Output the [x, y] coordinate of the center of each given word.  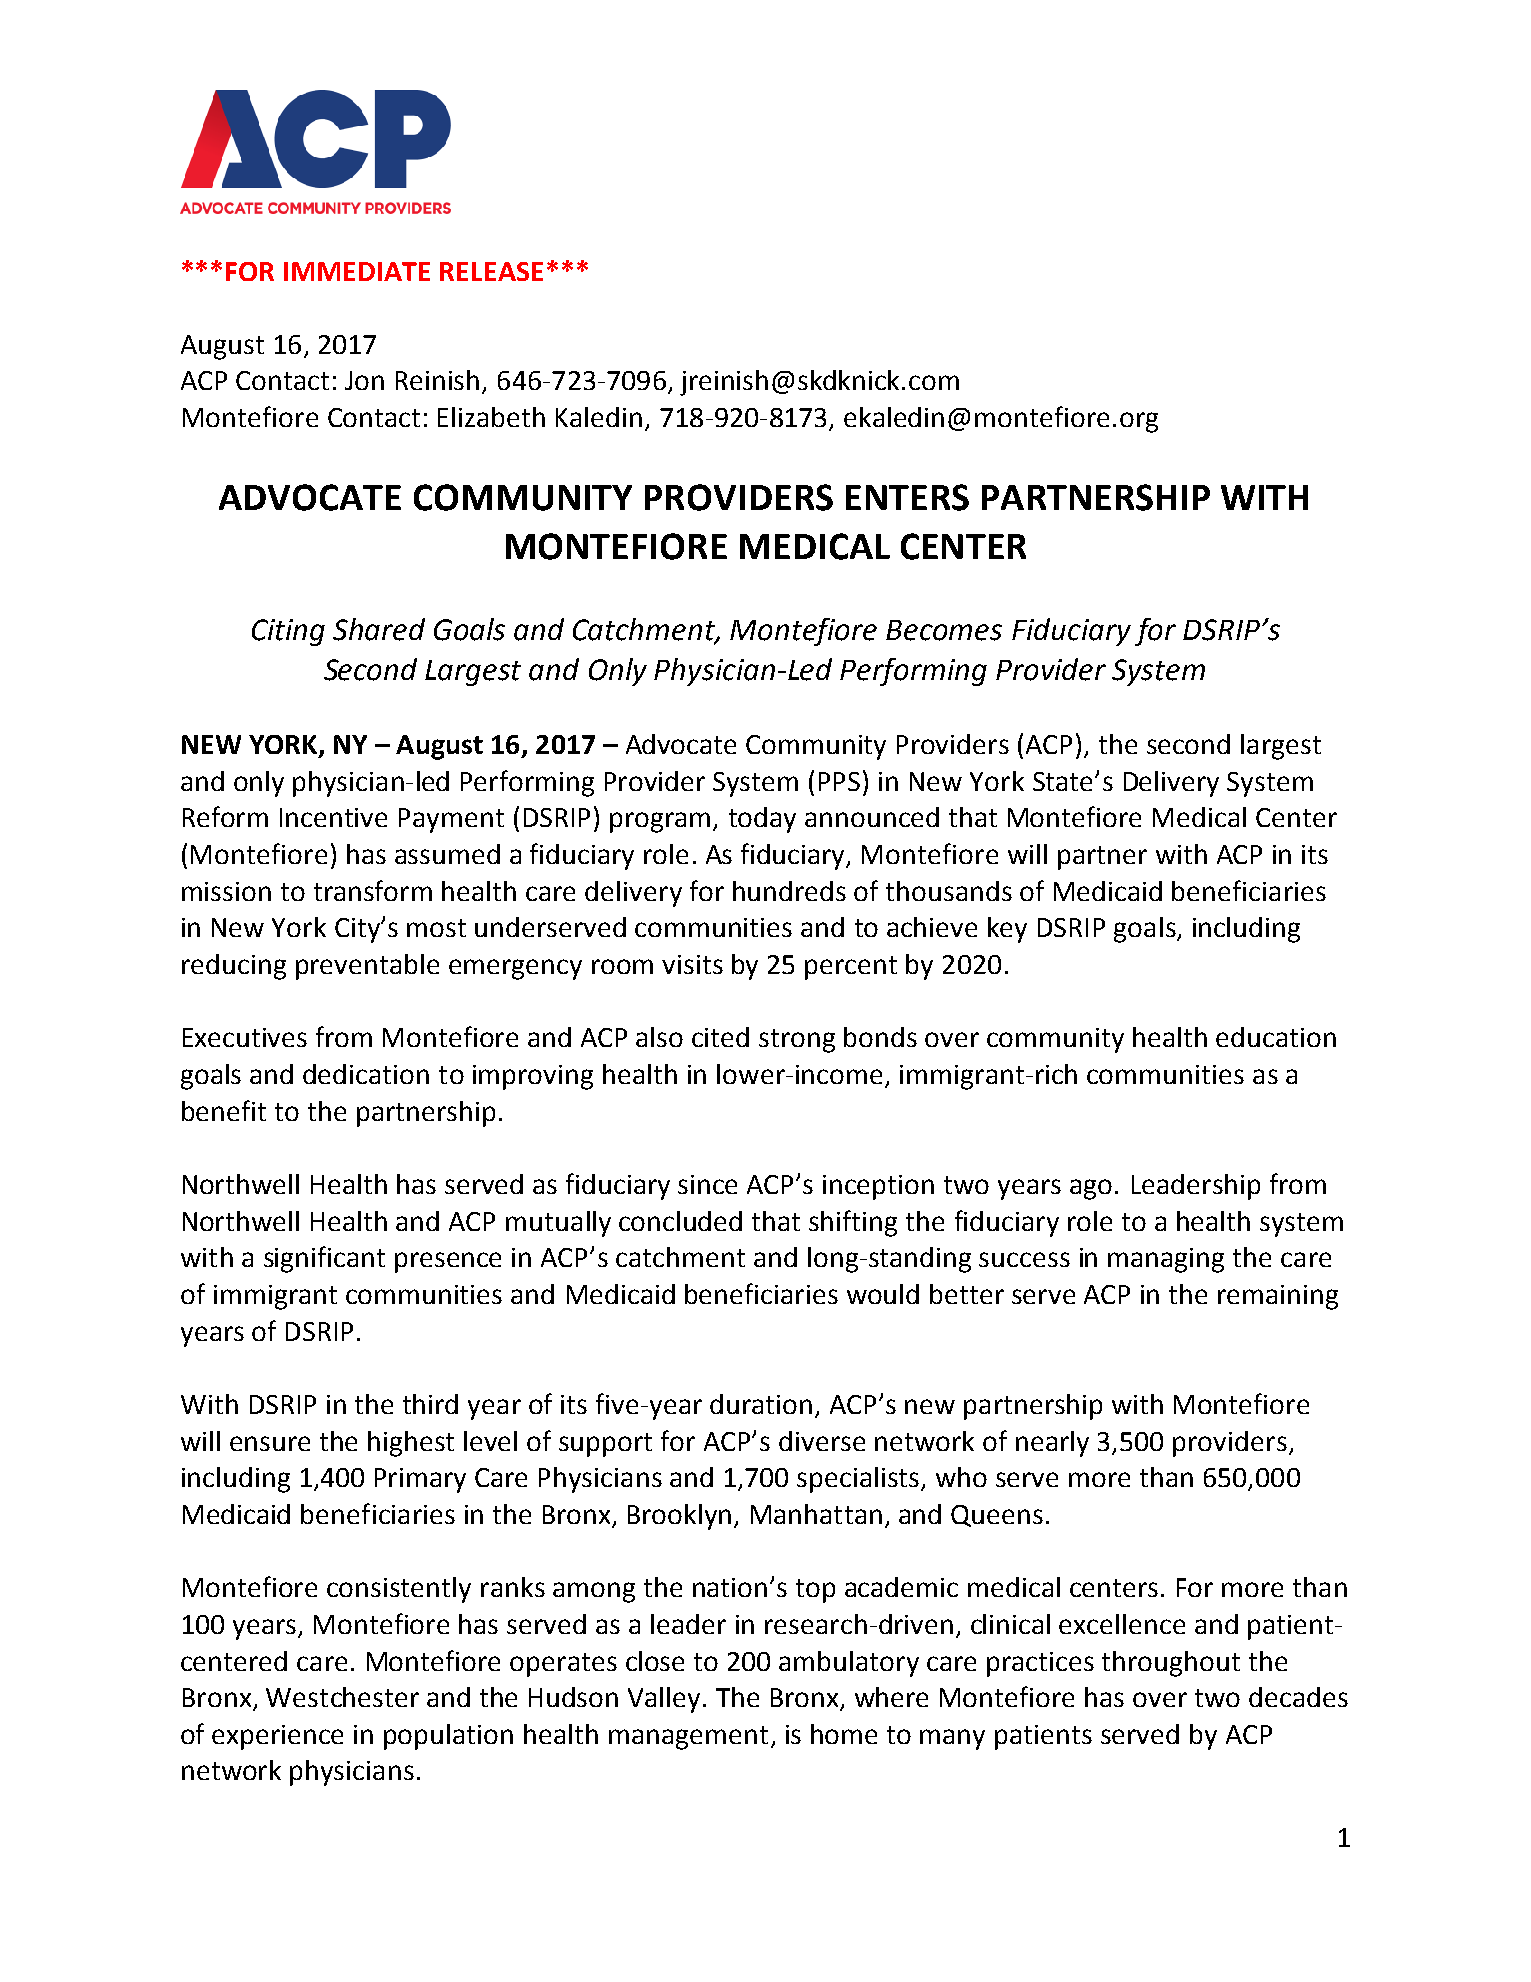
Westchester [342, 1697]
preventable [367, 967]
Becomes [944, 630]
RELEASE [491, 271]
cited [720, 1037]
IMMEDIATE [357, 271]
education [1276, 1037]
